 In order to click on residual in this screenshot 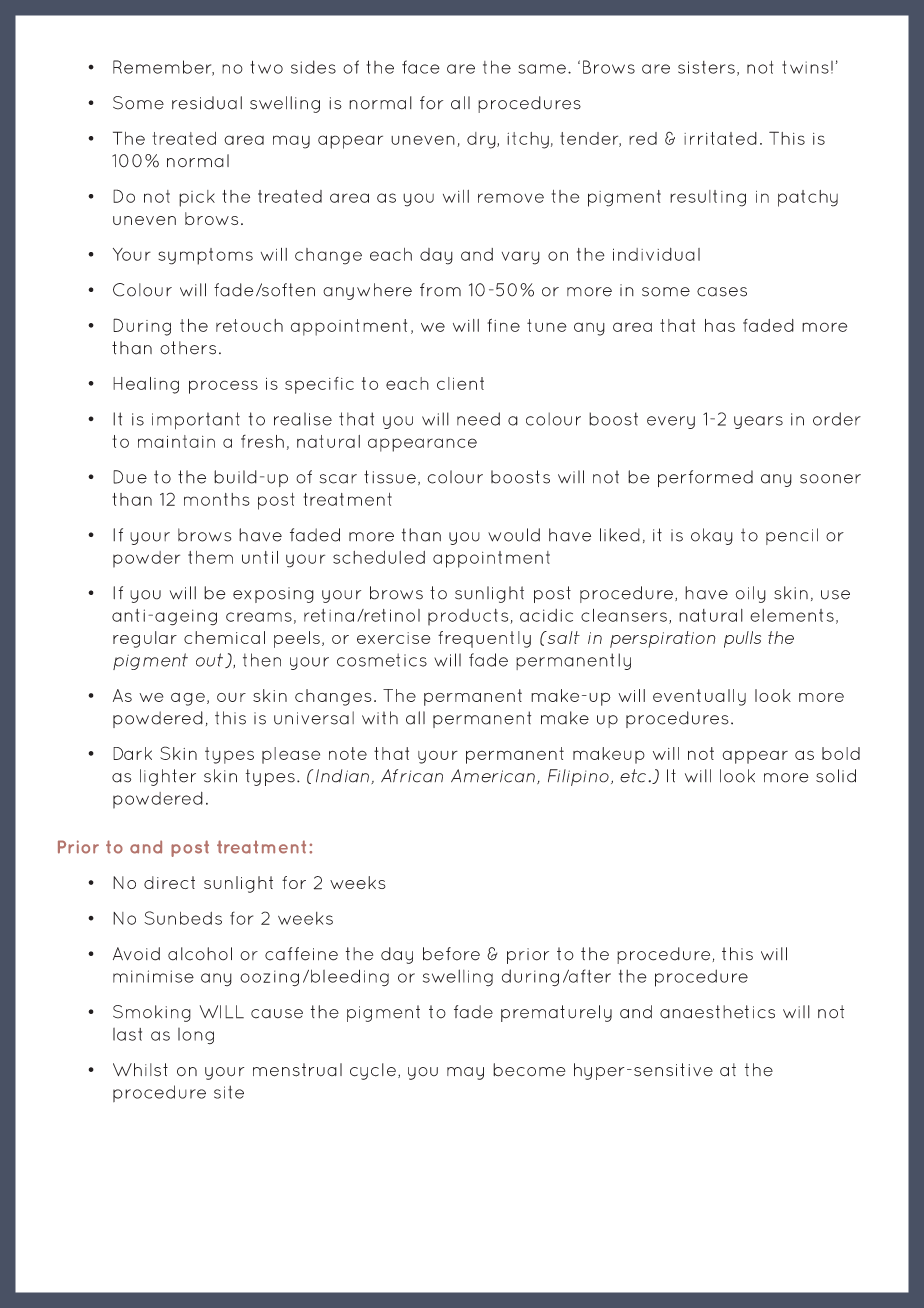, I will do `click(207, 103)`.
